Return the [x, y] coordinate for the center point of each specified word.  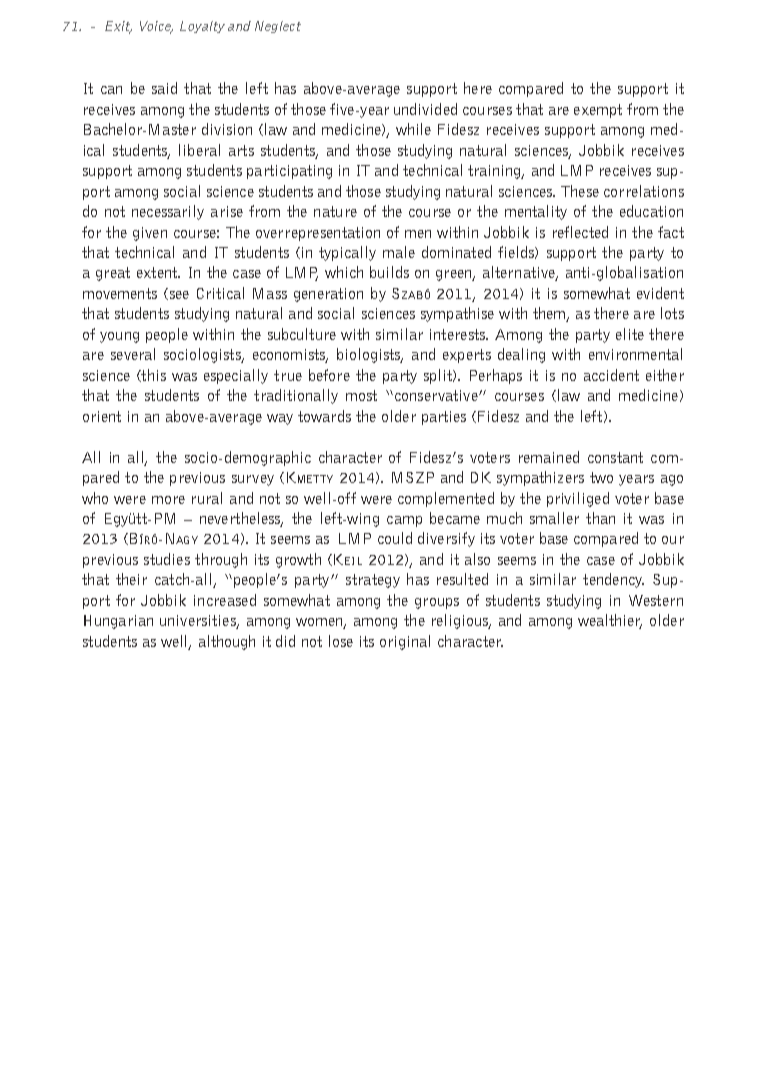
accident [611, 375]
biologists [370, 355]
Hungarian [118, 622]
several [133, 354]
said [164, 88]
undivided [425, 109]
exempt [598, 111]
